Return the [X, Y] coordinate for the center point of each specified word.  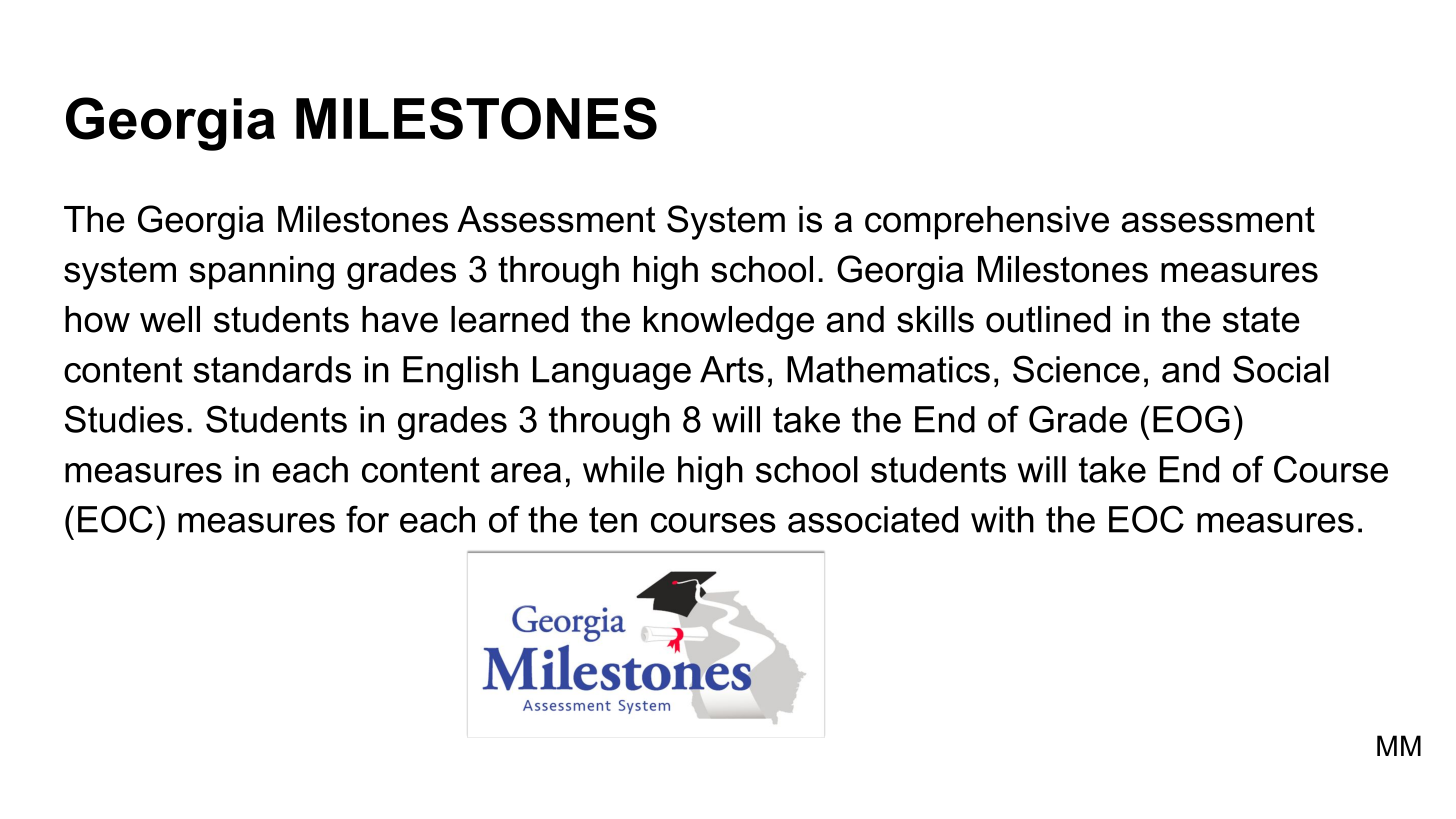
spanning [261, 273]
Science [1076, 369]
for [367, 519]
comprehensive [987, 223]
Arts [732, 369]
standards [272, 369]
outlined [1048, 319]
